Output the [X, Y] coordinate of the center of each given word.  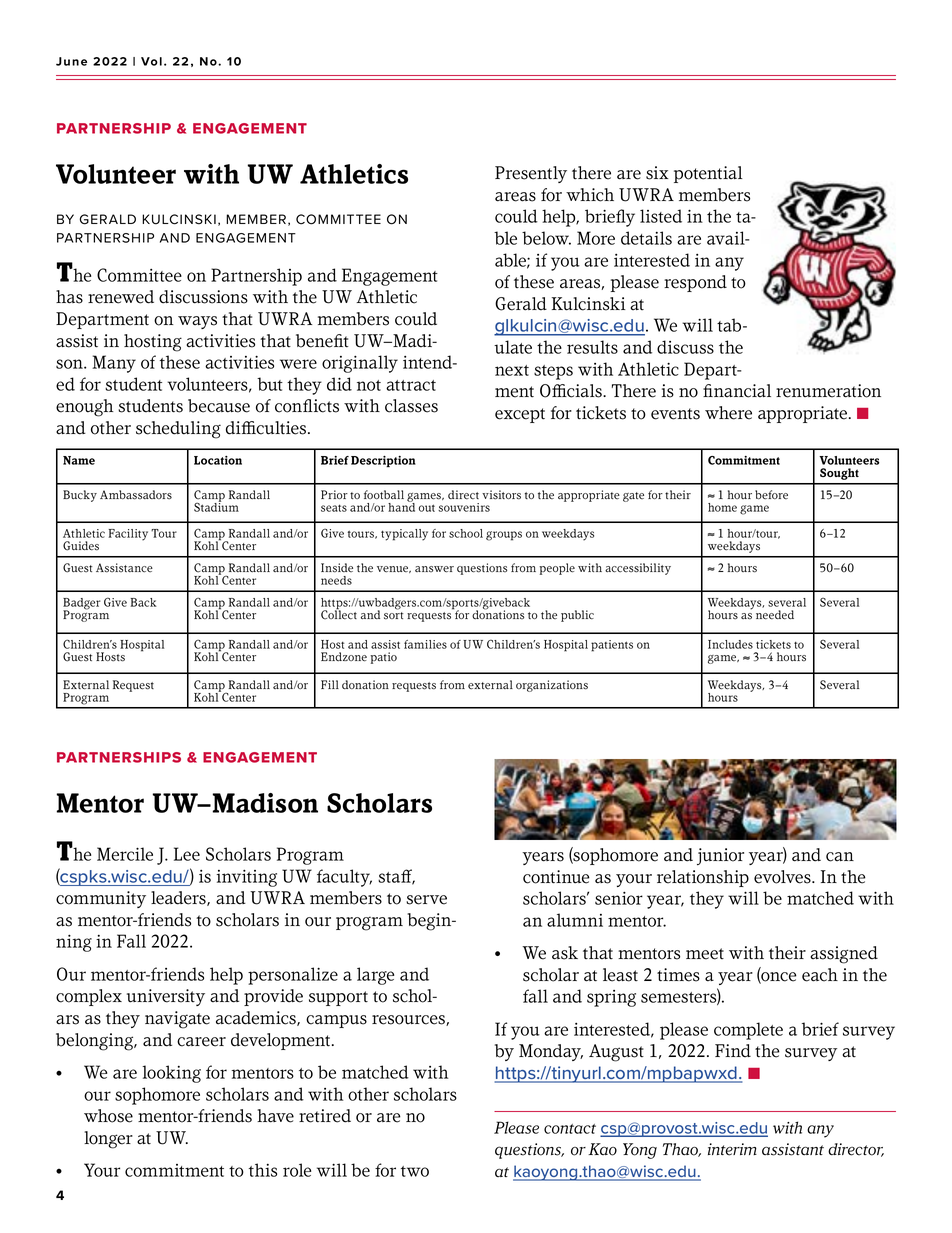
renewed [121, 297]
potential [708, 174]
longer [108, 1140]
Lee [187, 854]
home [722, 507]
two [415, 1171]
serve [426, 900]
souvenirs [464, 507]
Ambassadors [136, 495]
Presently [531, 174]
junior [720, 856]
